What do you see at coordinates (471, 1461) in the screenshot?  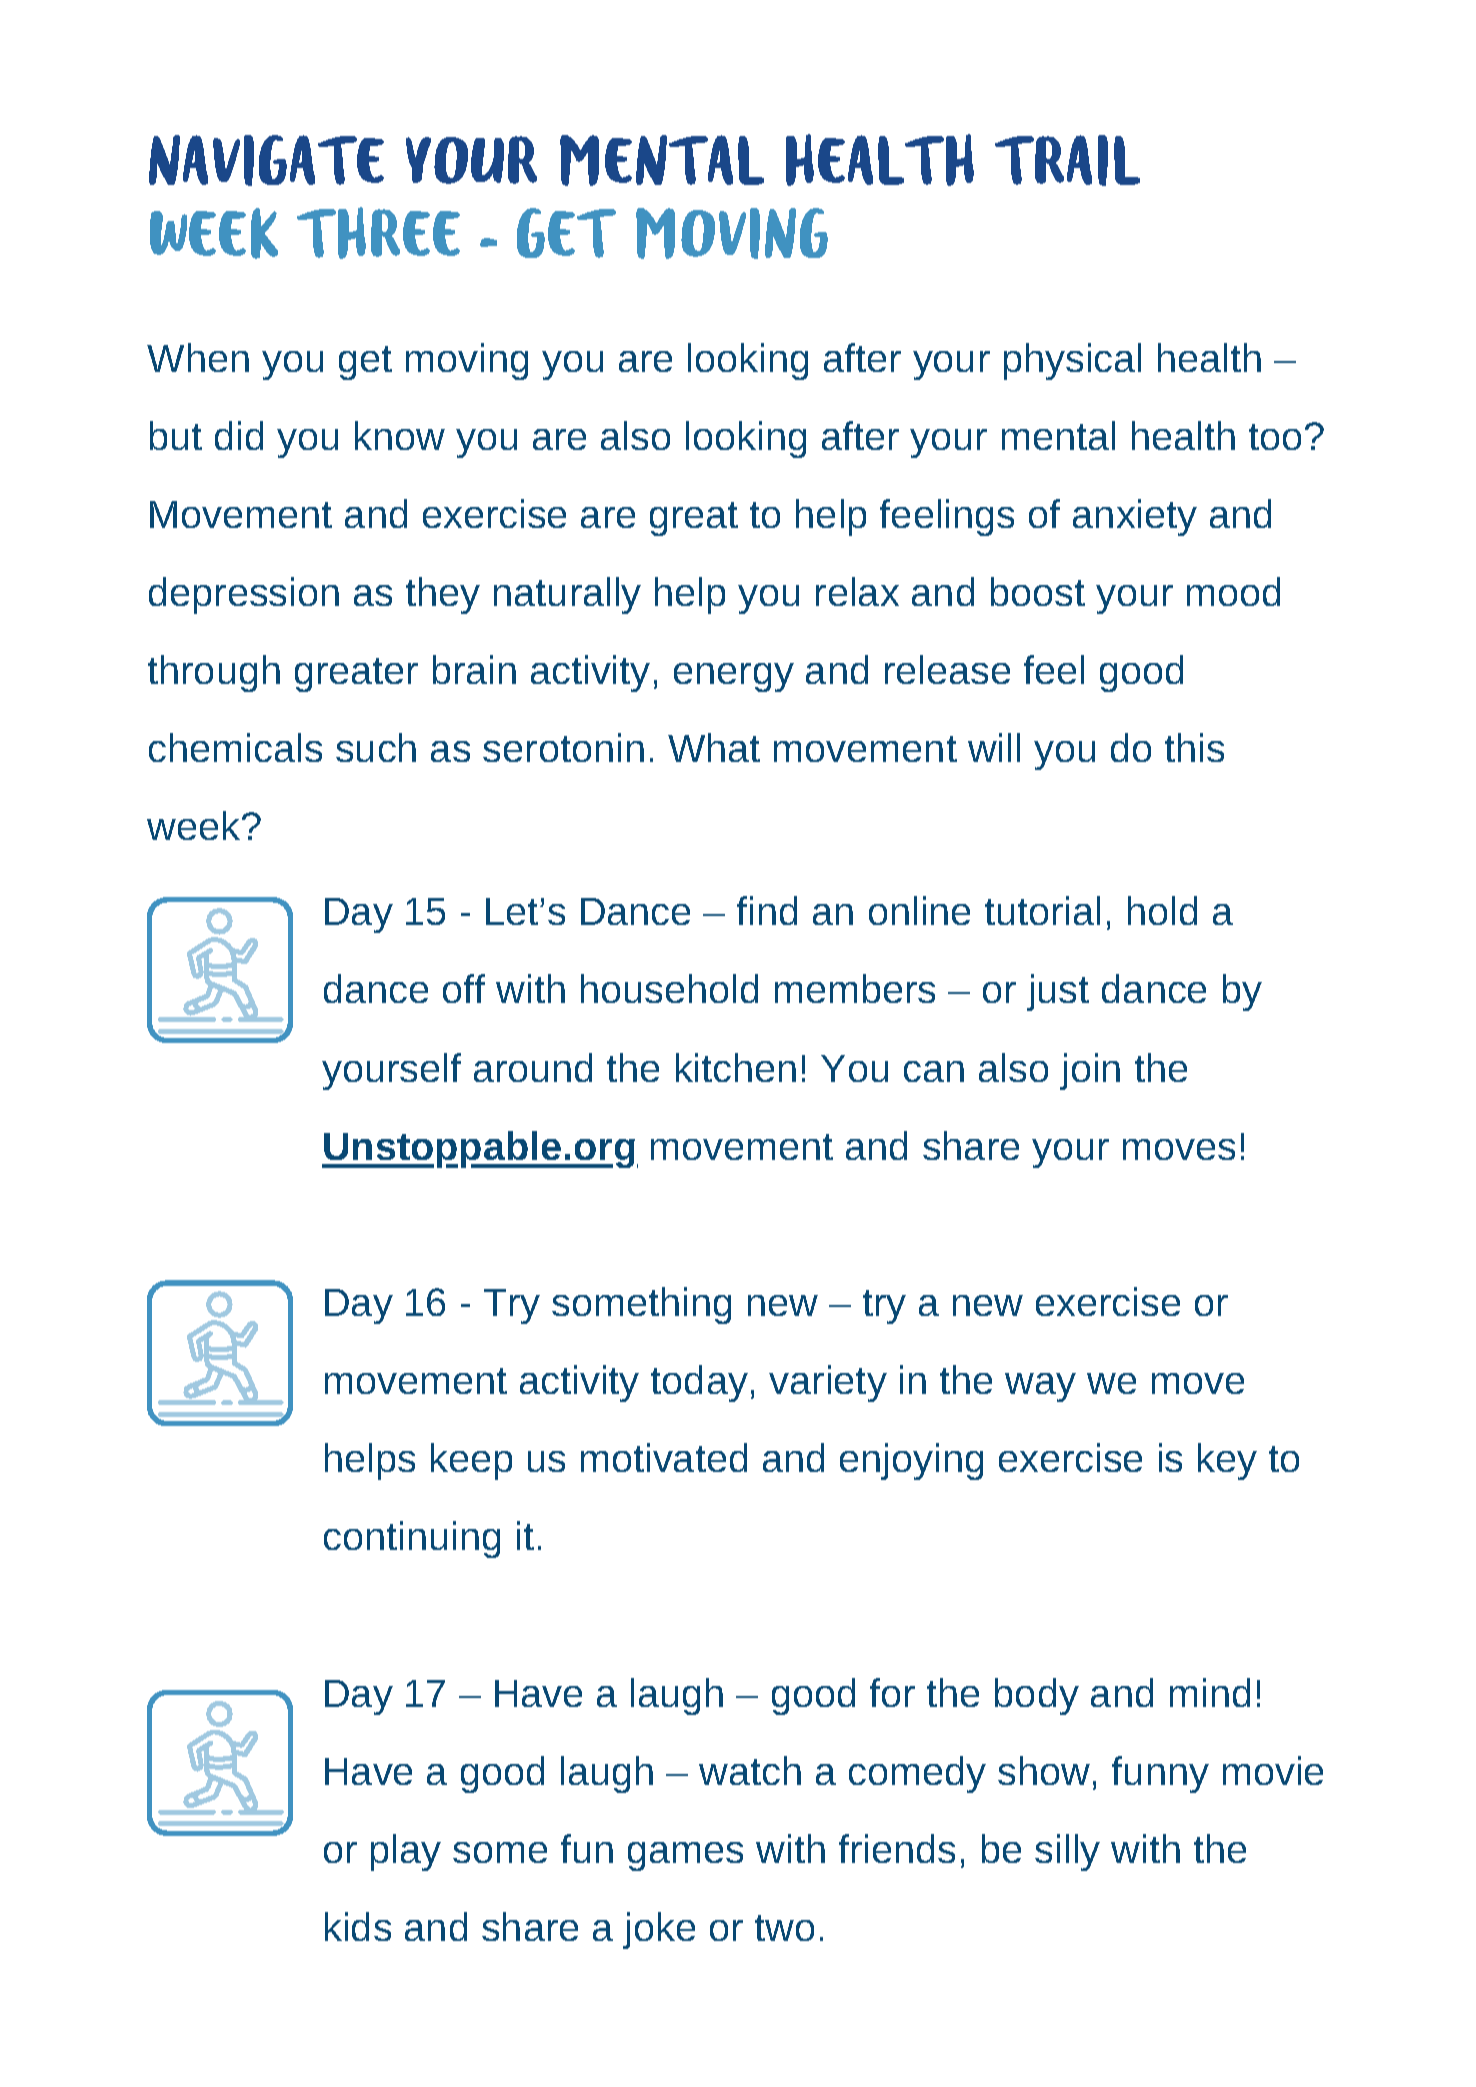 I see `keep` at bounding box center [471, 1461].
